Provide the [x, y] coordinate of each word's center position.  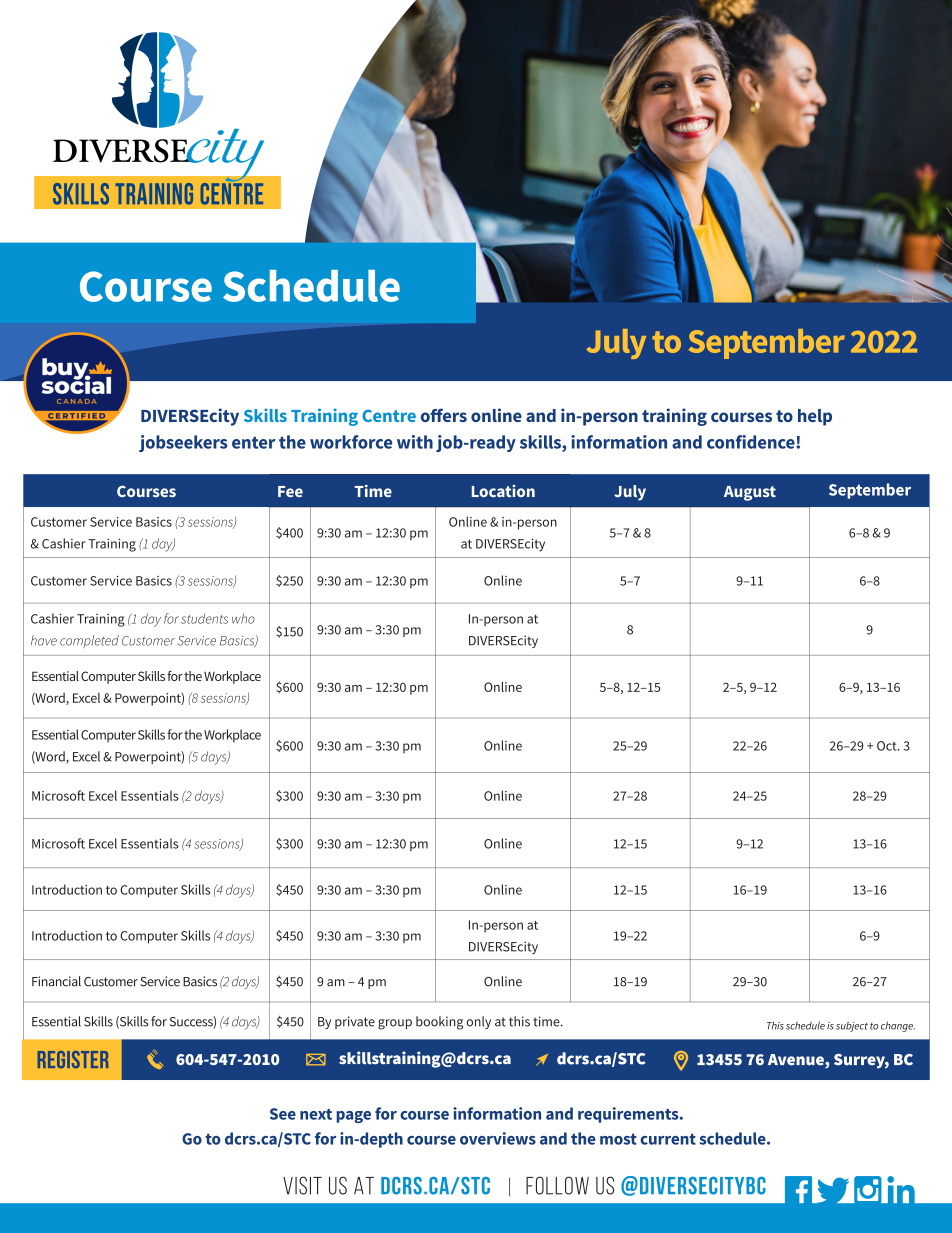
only [479, 1022]
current [668, 1139]
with [415, 442]
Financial [56, 981]
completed [89, 641]
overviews [498, 1138]
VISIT [302, 1185]
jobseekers [183, 443]
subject [852, 1026]
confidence [751, 442]
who [243, 618]
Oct [888, 746]
